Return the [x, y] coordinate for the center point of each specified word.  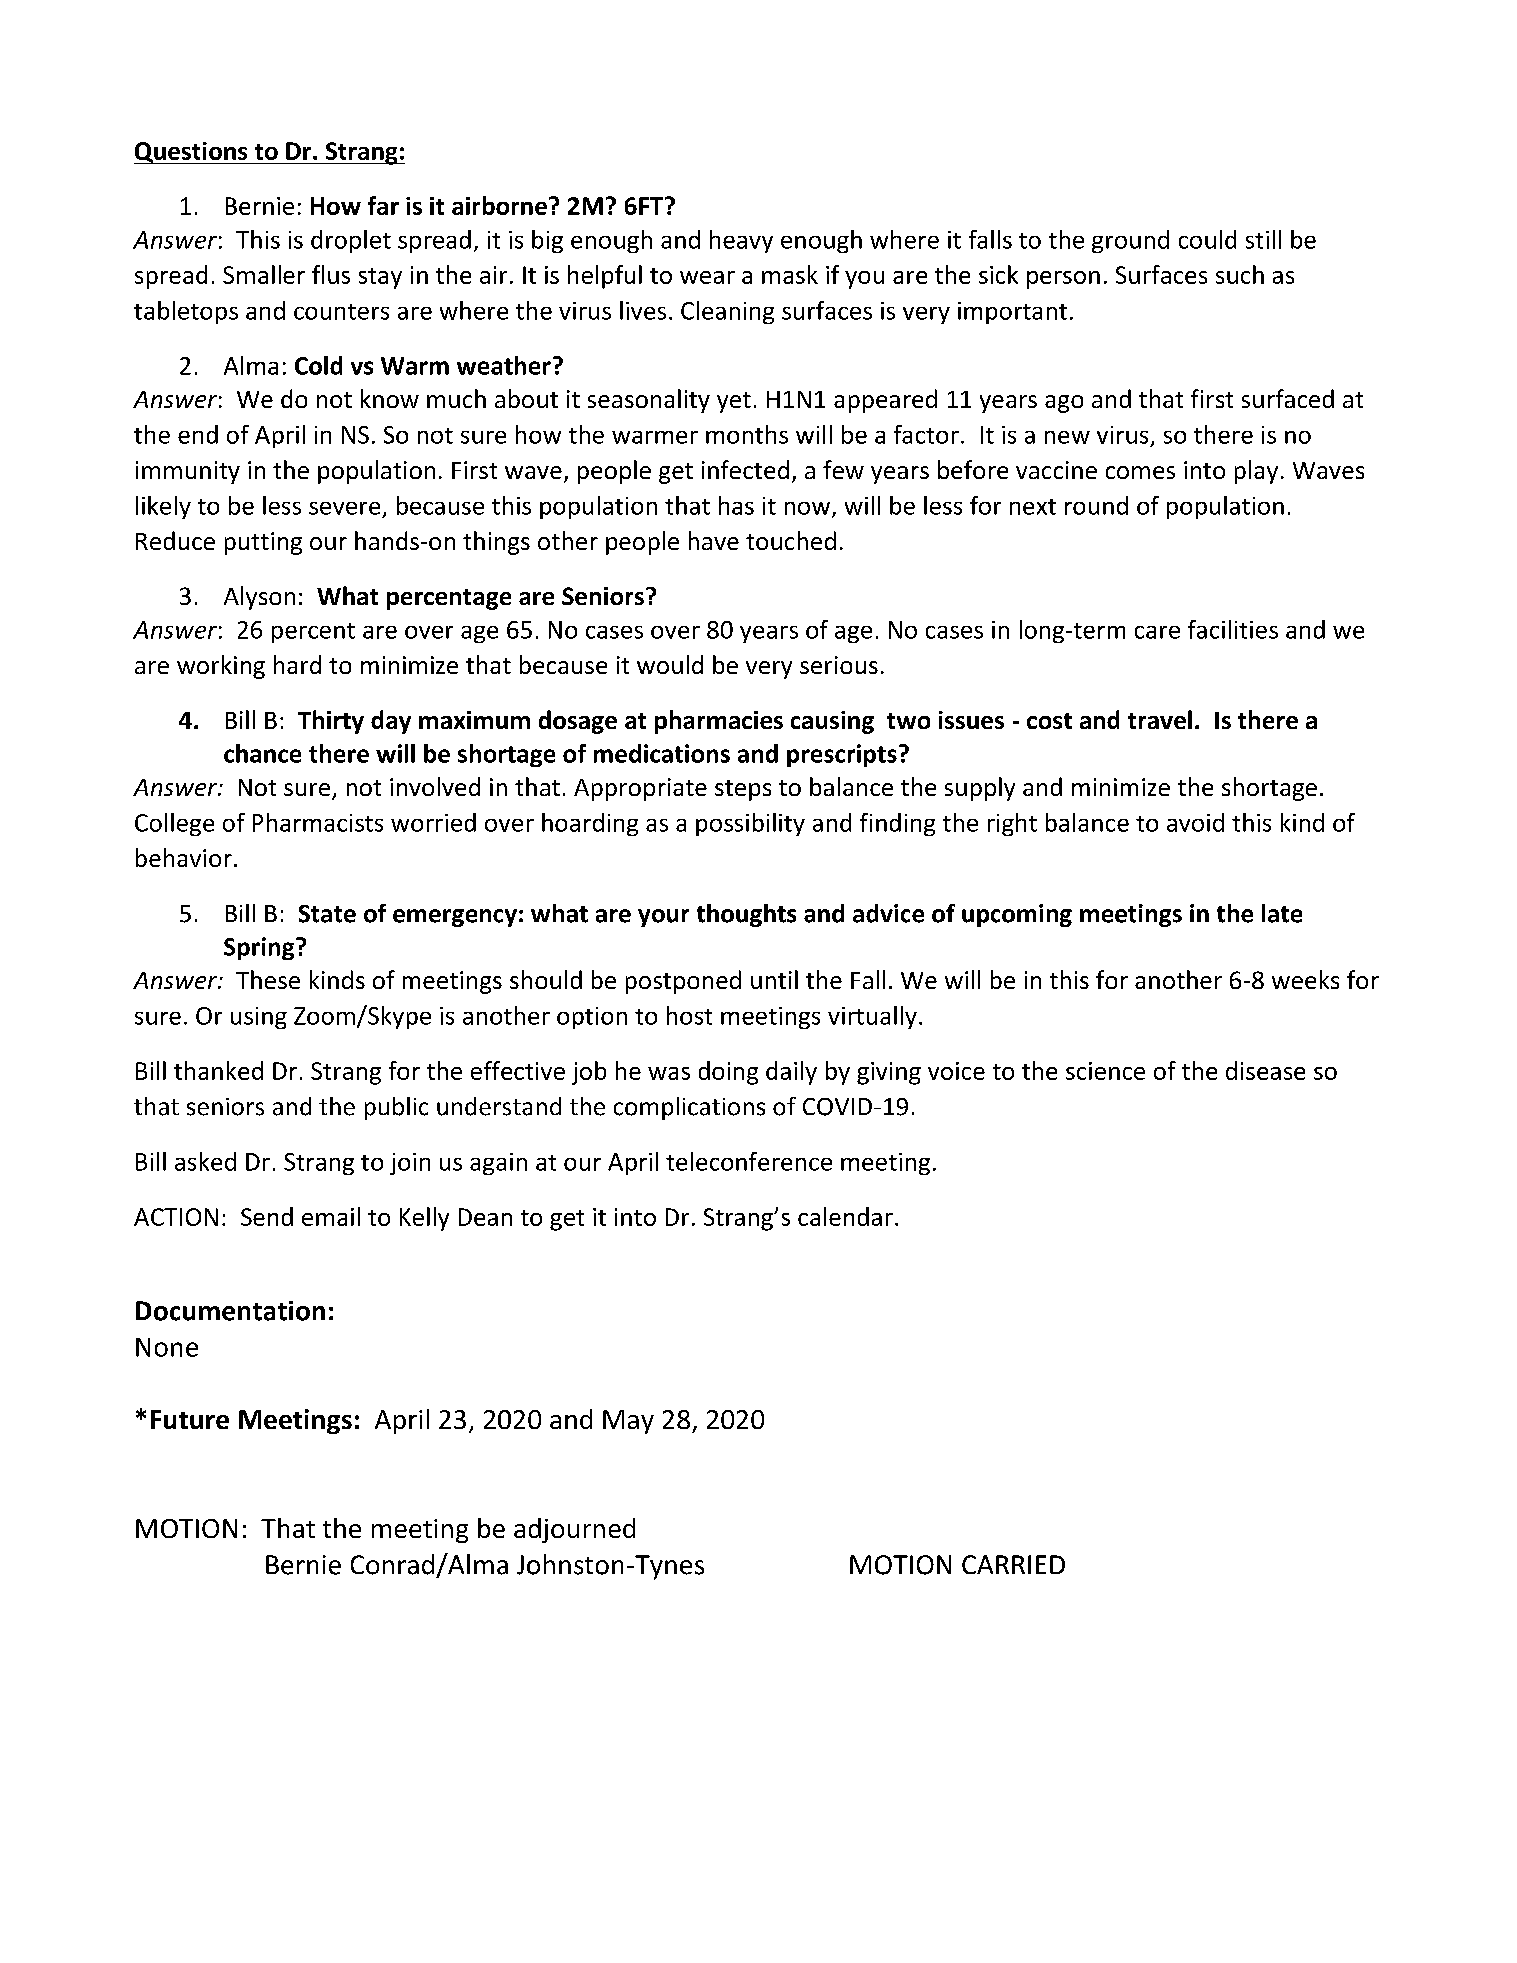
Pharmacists [318, 822]
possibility [750, 824]
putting [263, 543]
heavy [741, 241]
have [714, 540]
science [1105, 1071]
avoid [1195, 822]
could [1207, 239]
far [383, 205]
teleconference [749, 1161]
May [628, 1422]
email [331, 1216]
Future [190, 1419]
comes [1140, 472]
